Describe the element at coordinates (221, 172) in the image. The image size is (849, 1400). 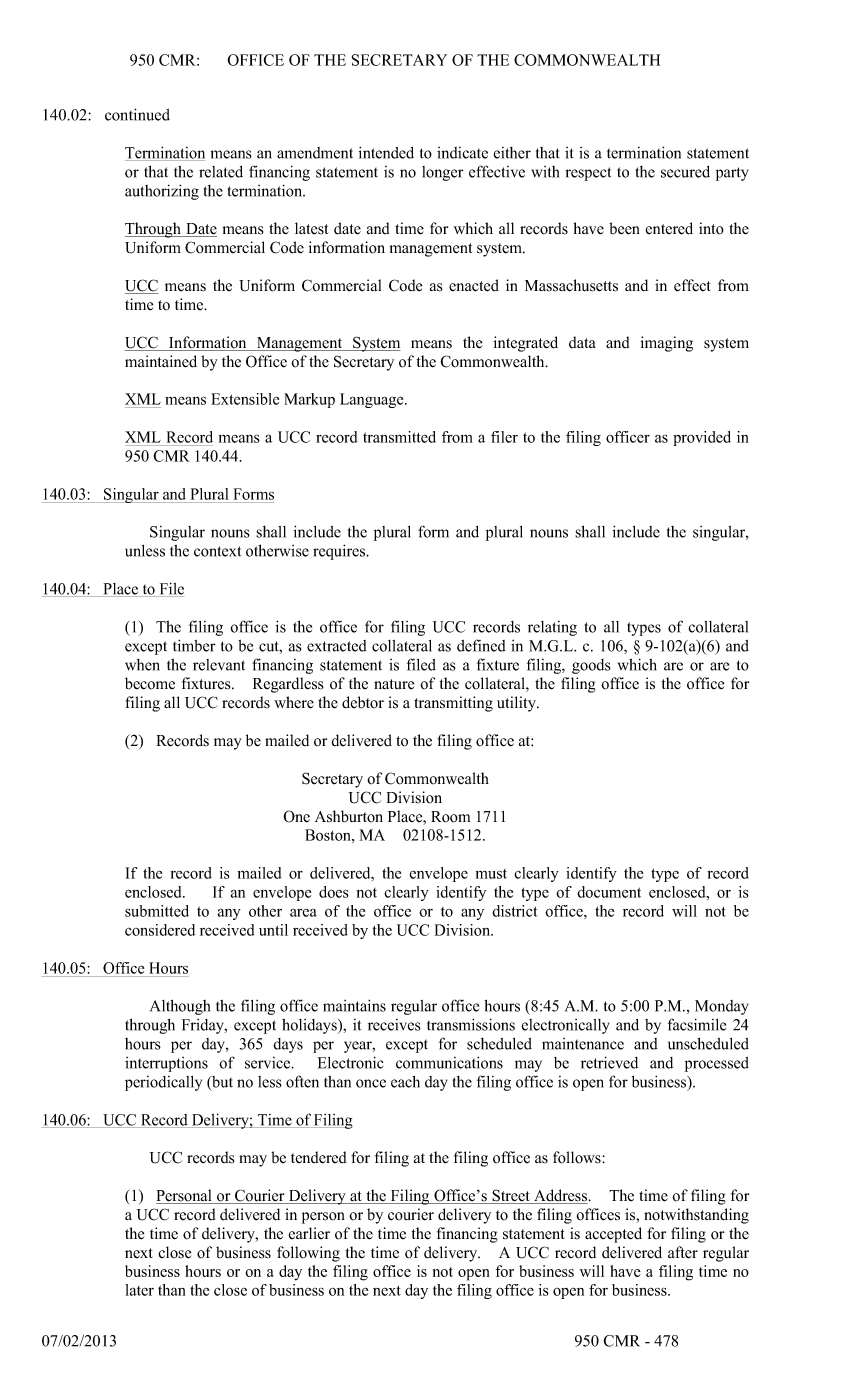
I see `related` at that location.
